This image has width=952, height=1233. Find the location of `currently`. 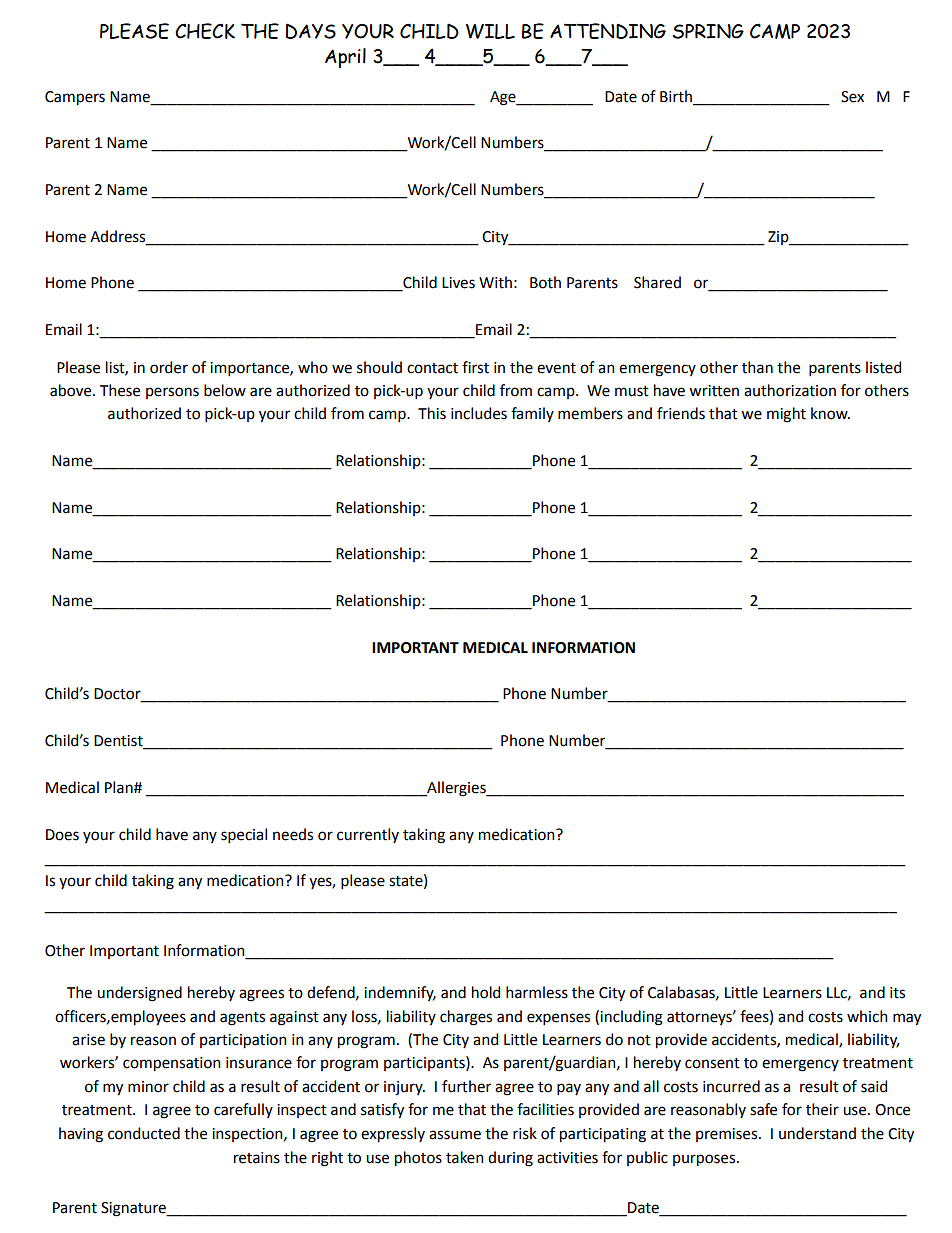

currently is located at coordinates (368, 835).
